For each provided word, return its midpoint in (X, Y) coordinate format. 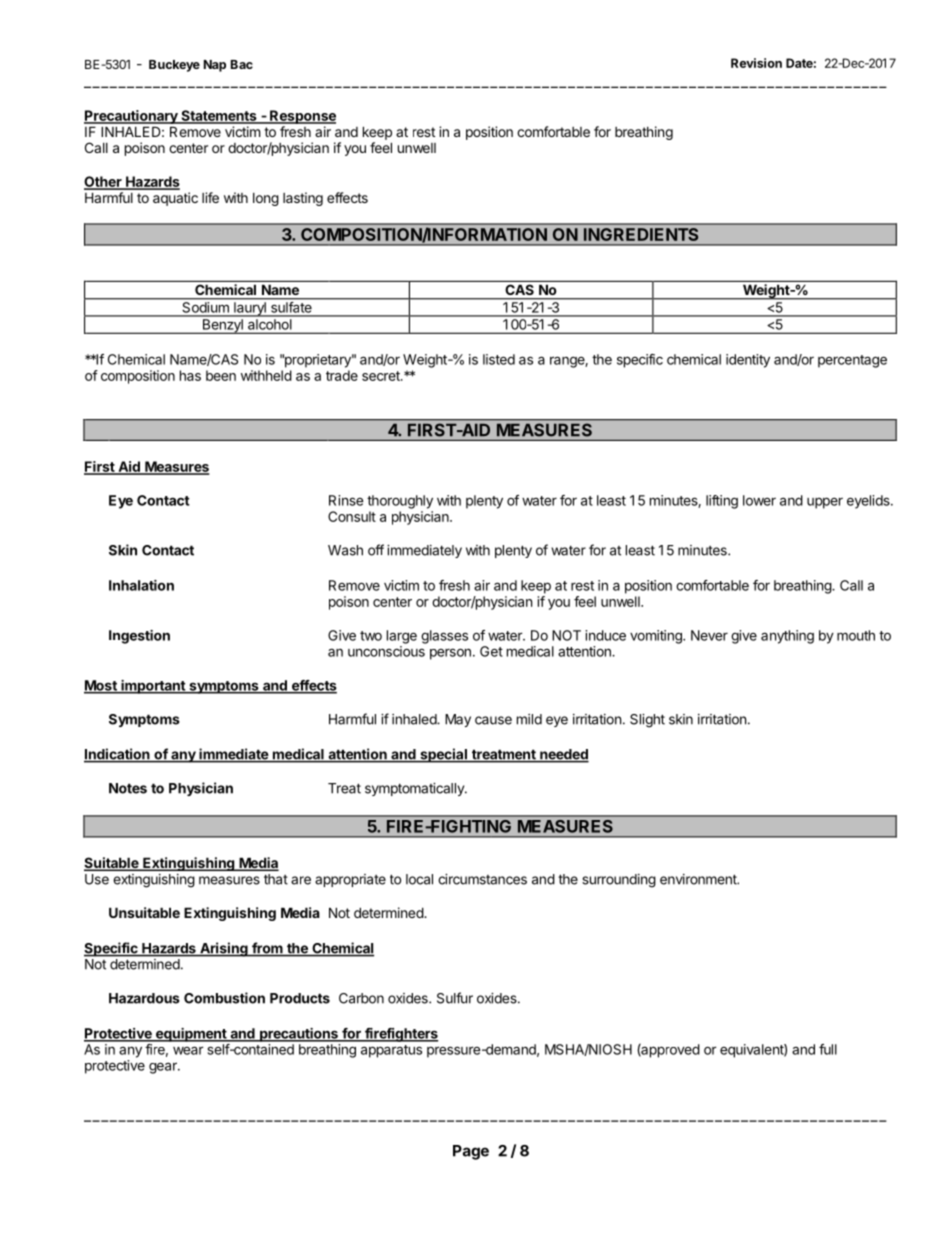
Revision (756, 63)
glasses (444, 637)
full (828, 1049)
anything (787, 637)
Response (302, 117)
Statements (219, 116)
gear (164, 1068)
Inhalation (141, 585)
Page (471, 1152)
